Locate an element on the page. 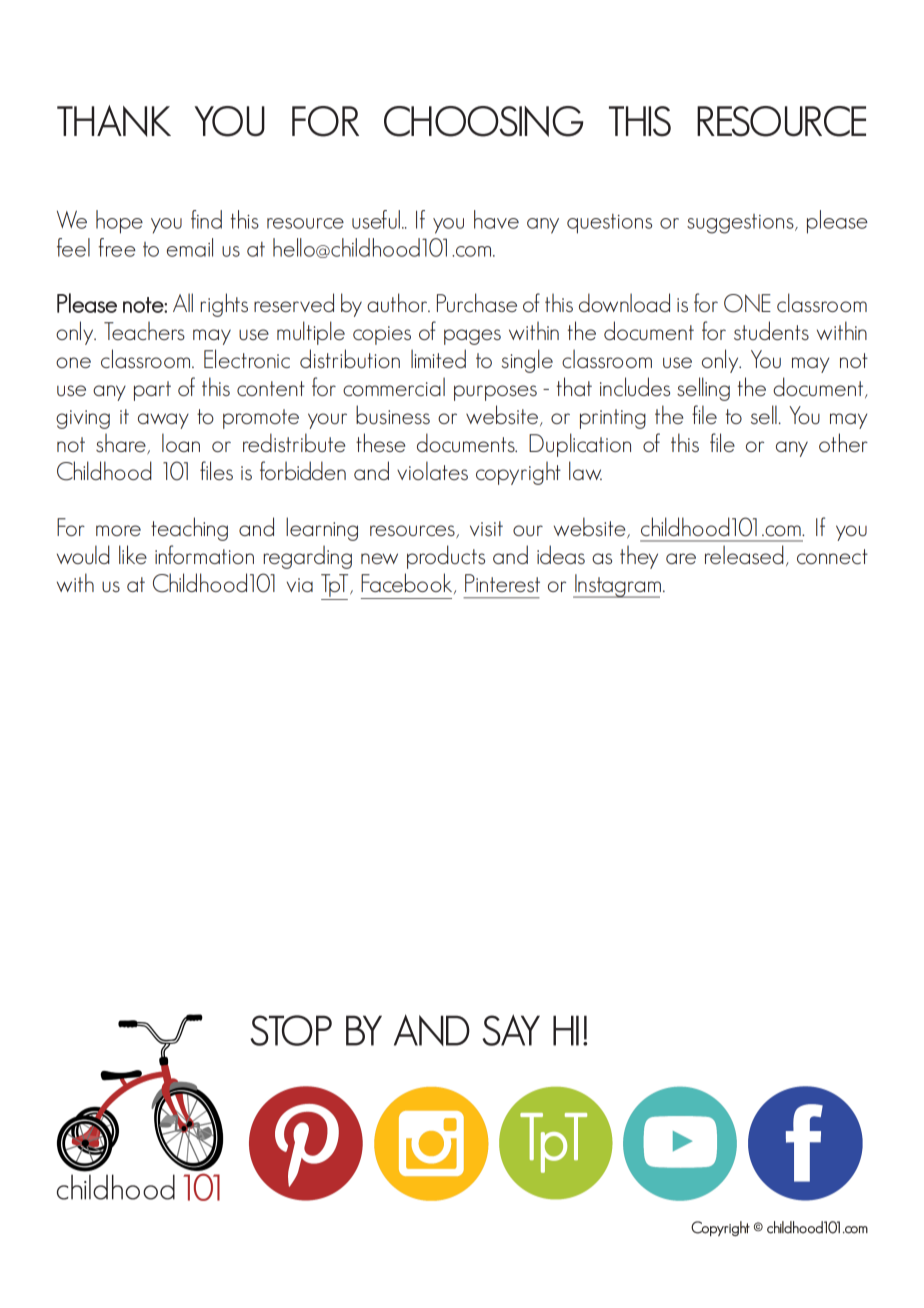  STOP is located at coordinates (291, 1030).
